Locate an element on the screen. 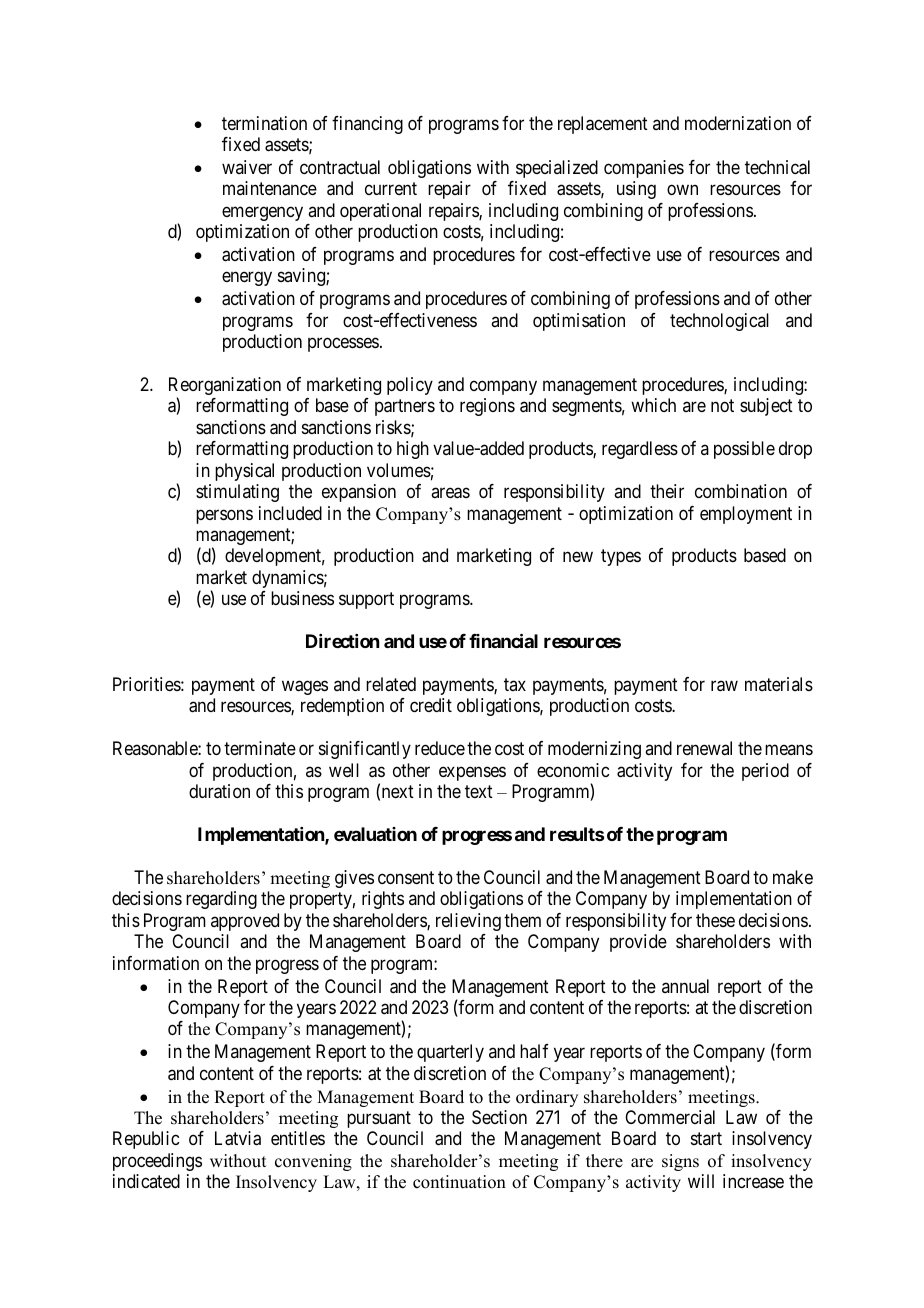  specialized is located at coordinates (557, 169).
